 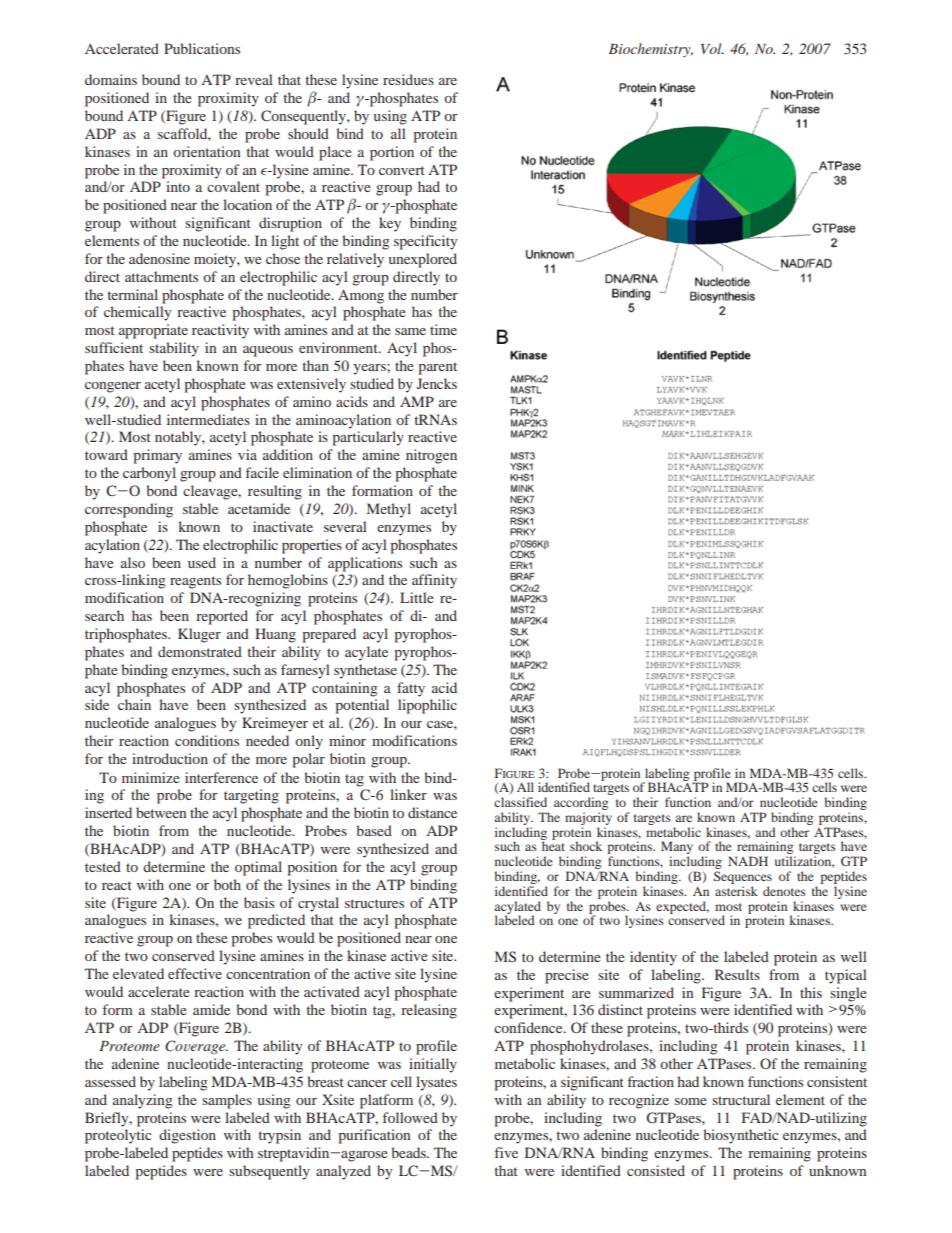 I want to click on classified, so click(x=520, y=802).
